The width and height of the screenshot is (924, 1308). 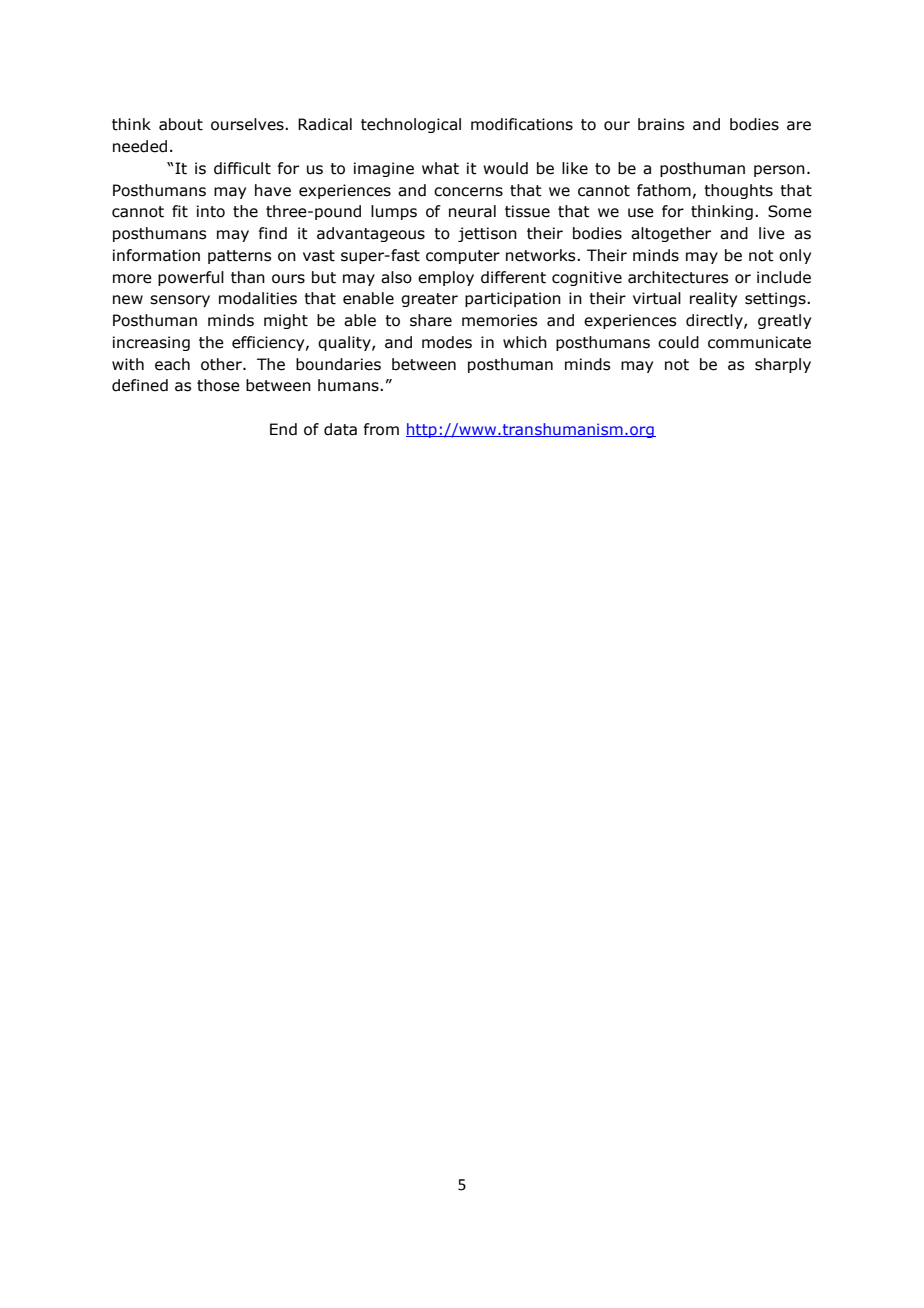 What do you see at coordinates (783, 365) in the screenshot?
I see `sharply` at bounding box center [783, 365].
